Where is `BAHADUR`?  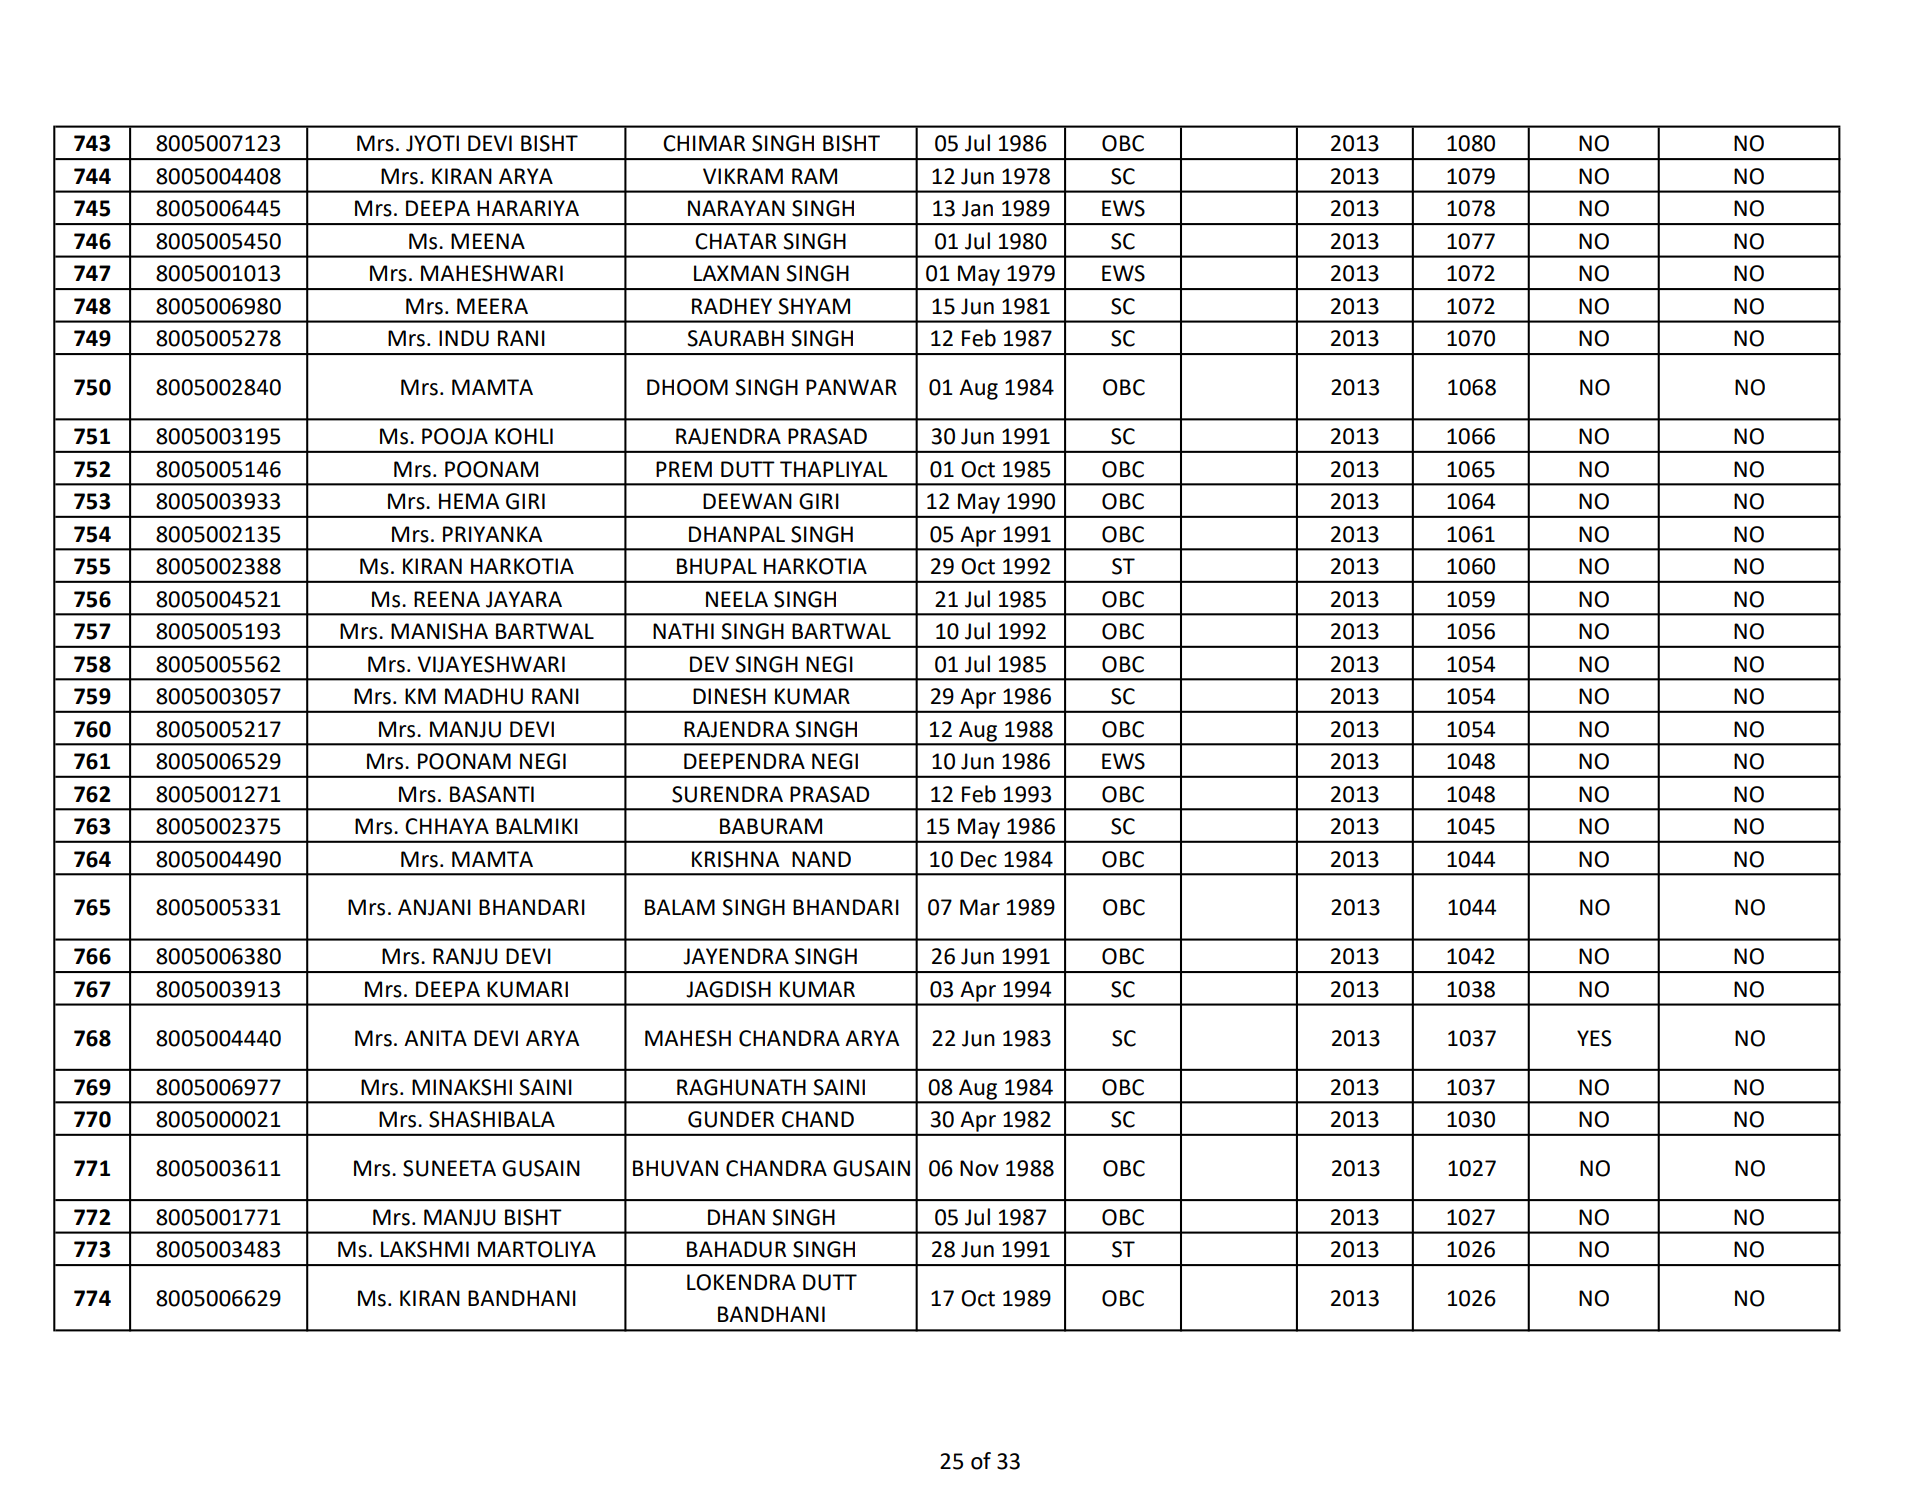
BAHADUR is located at coordinates (736, 1249).
